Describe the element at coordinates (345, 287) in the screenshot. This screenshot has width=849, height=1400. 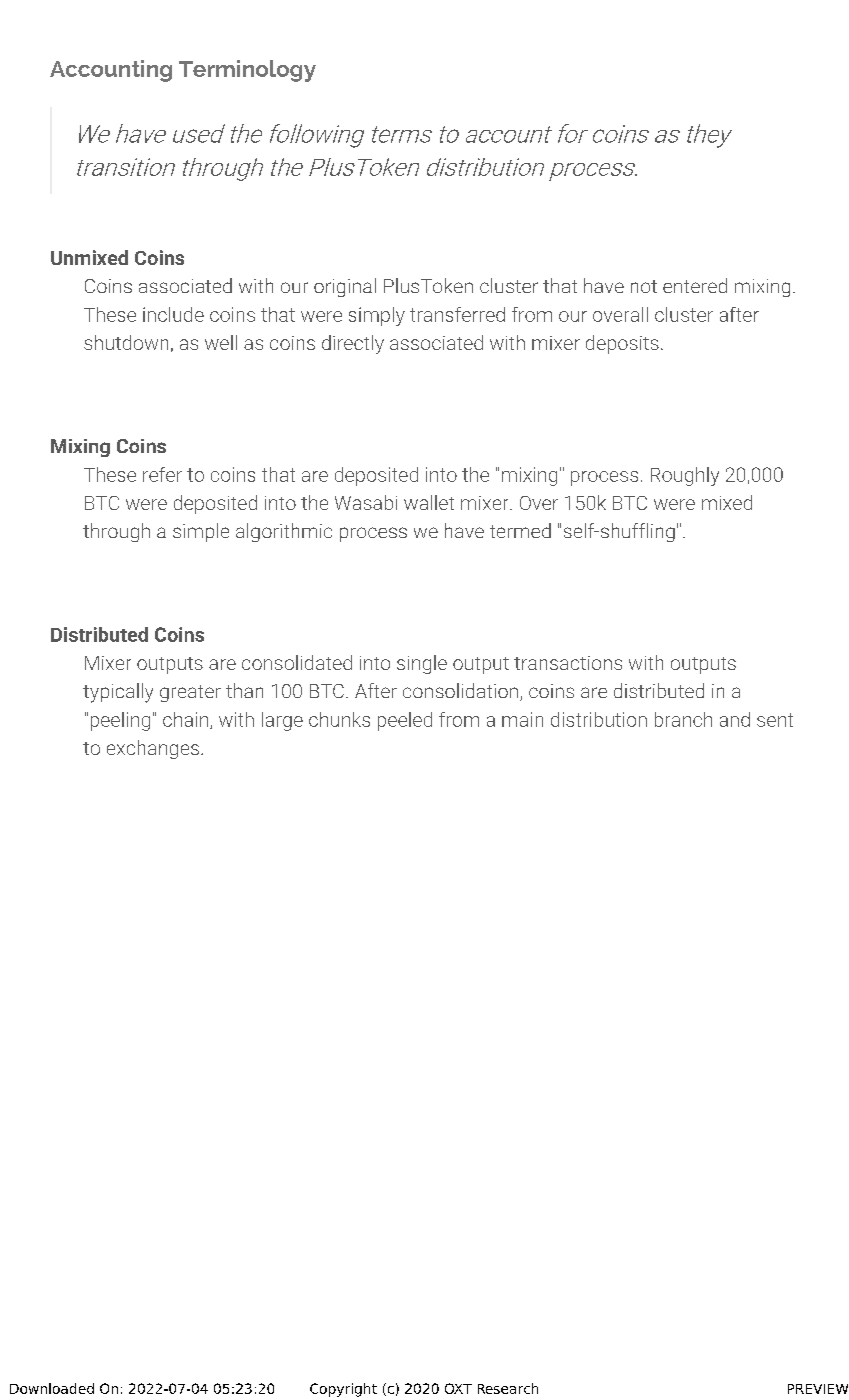
I see `original` at that location.
